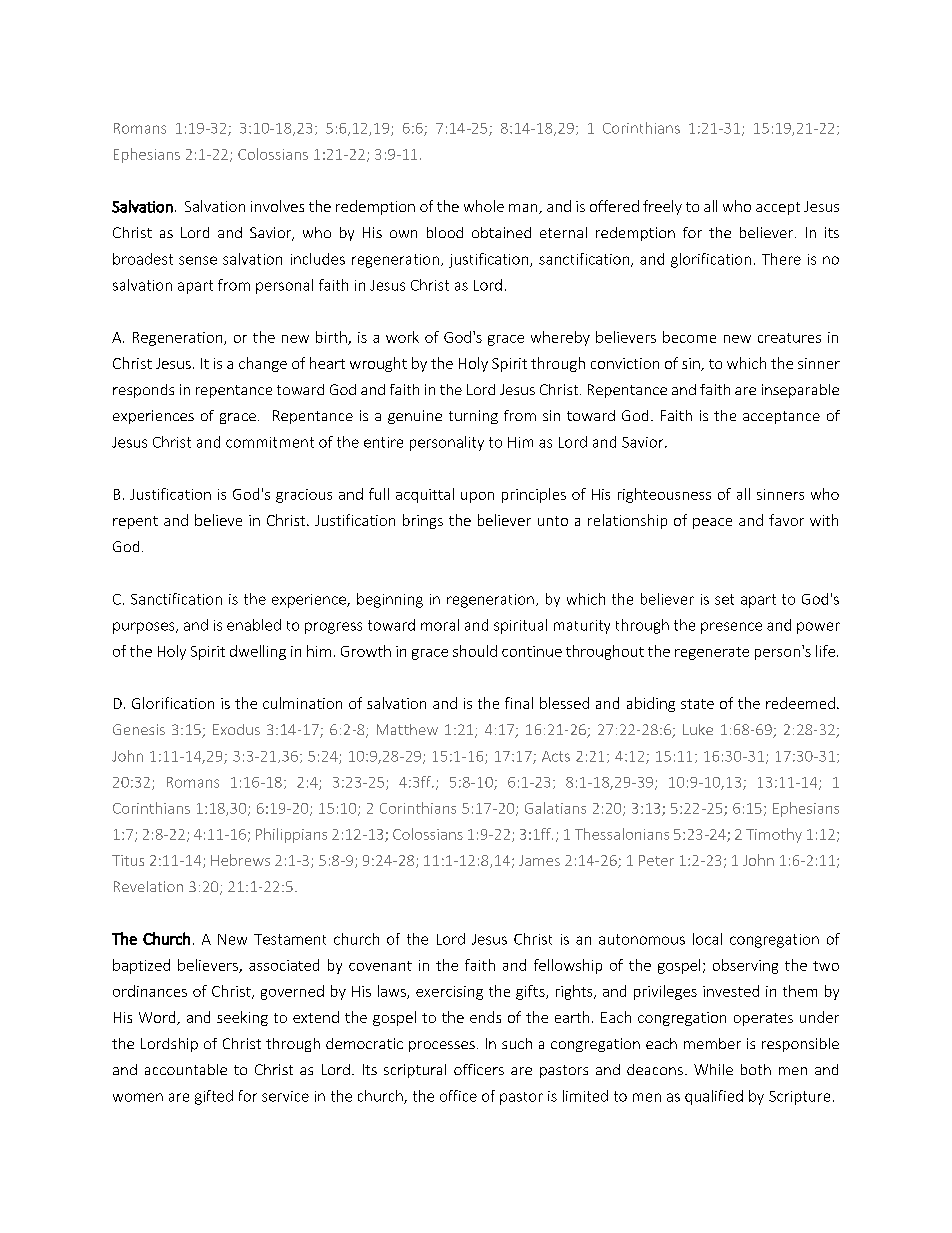 The image size is (952, 1233). What do you see at coordinates (477, 497) in the document?
I see `upon` at bounding box center [477, 497].
